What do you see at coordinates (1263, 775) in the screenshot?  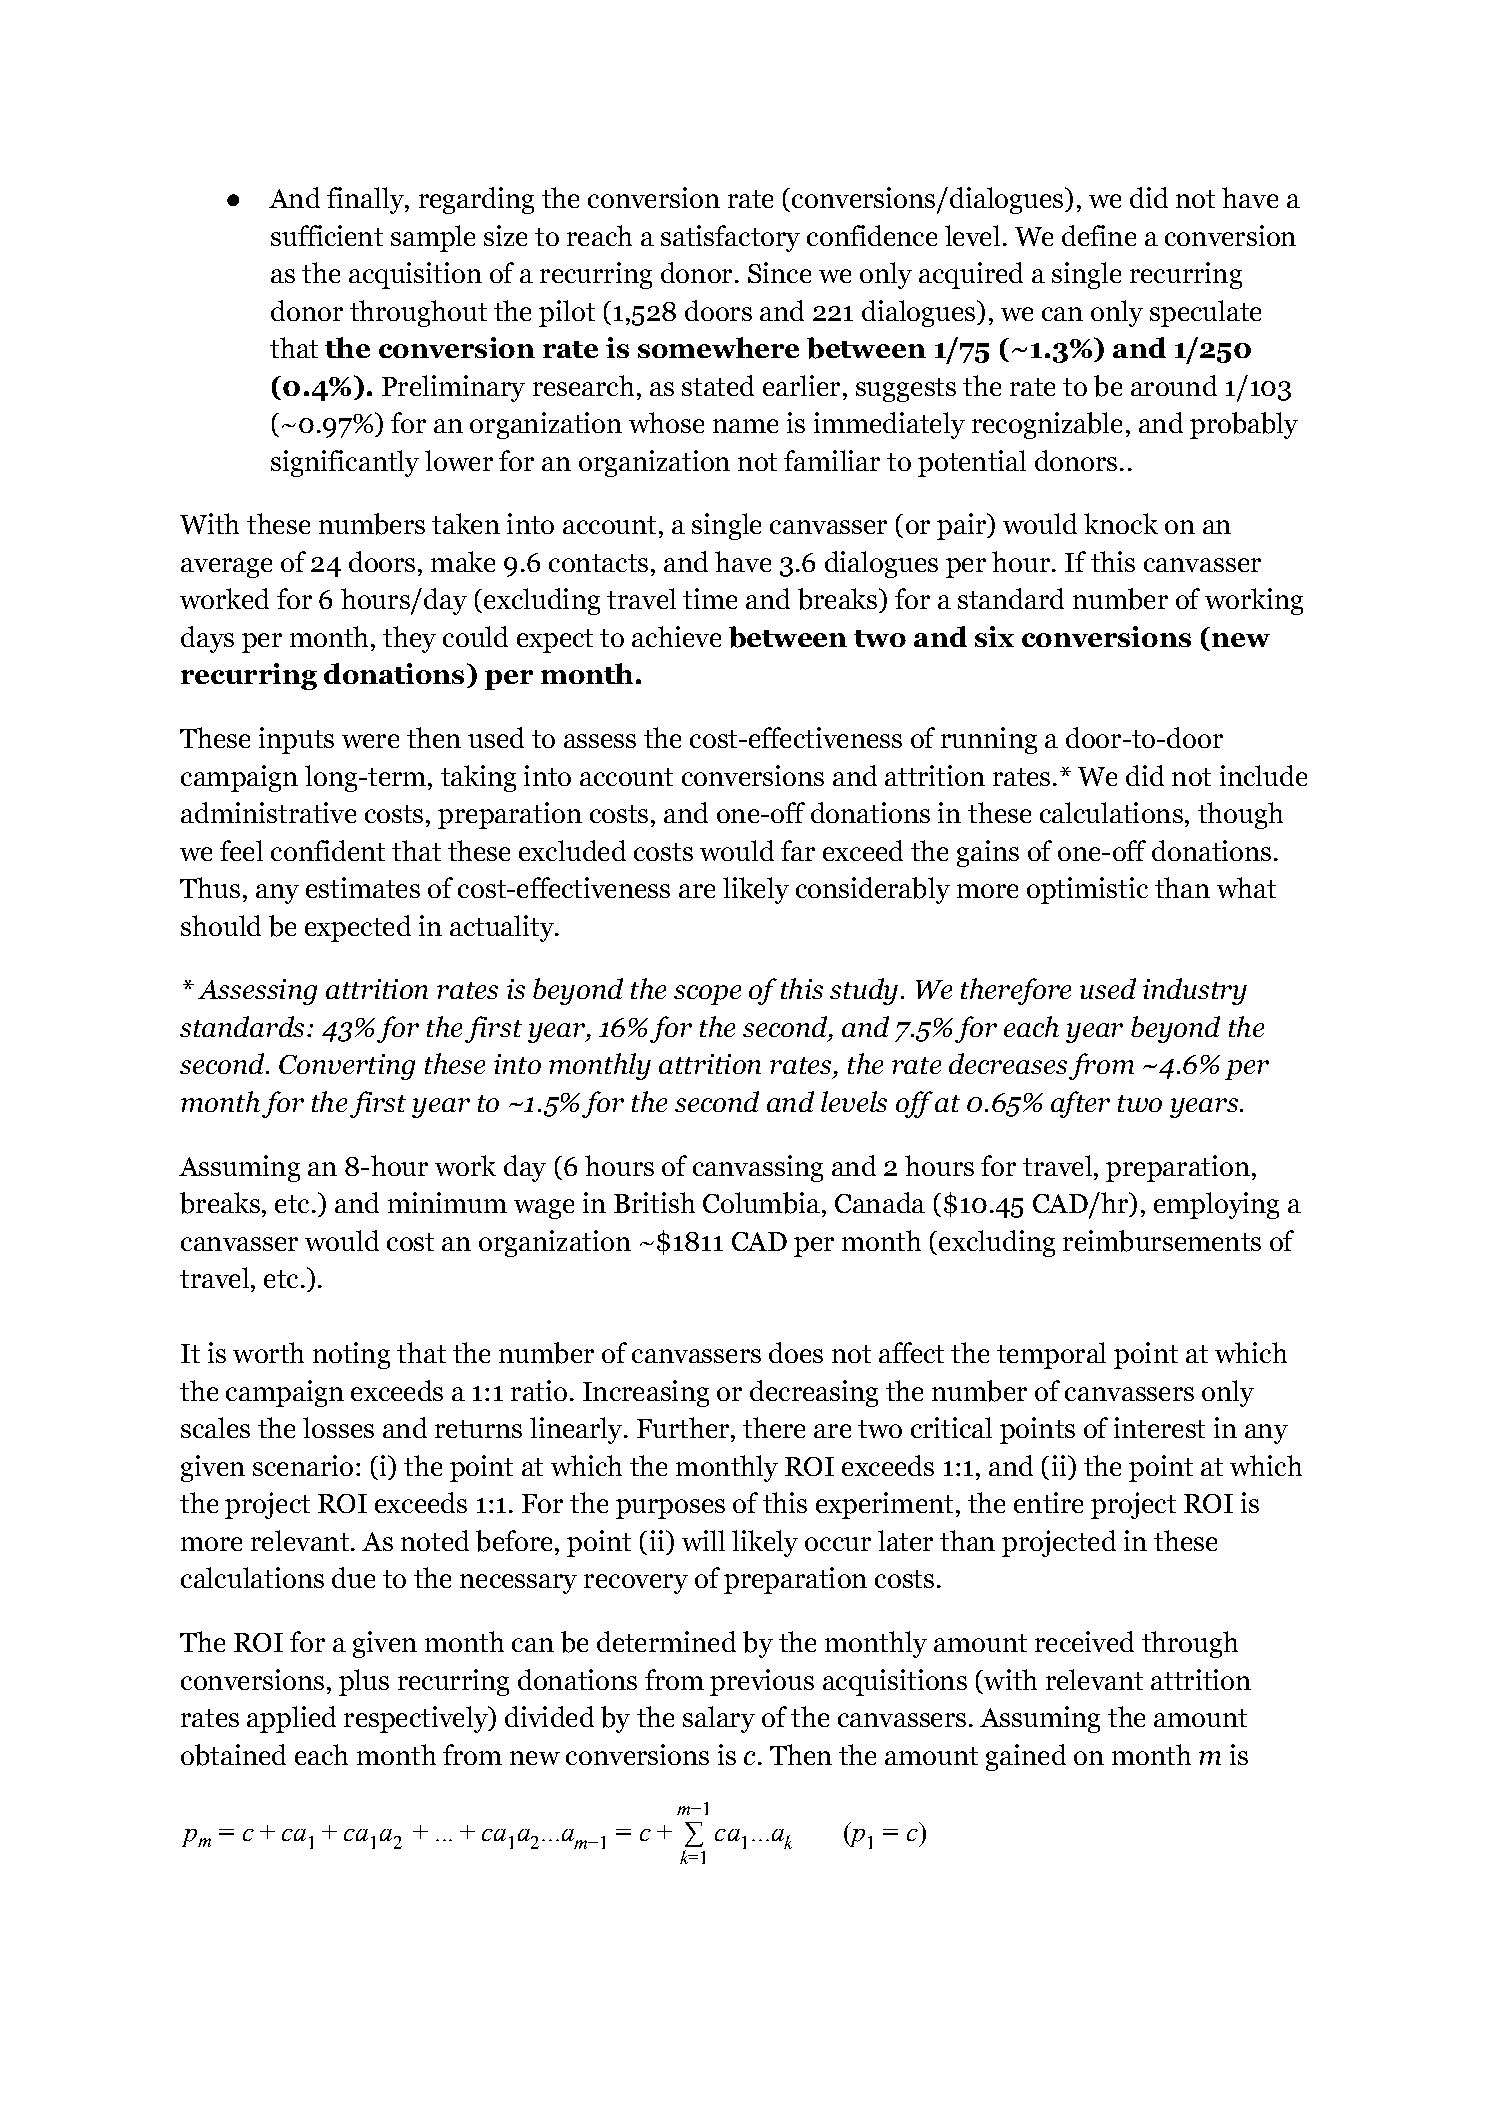 I see `include` at bounding box center [1263, 775].
